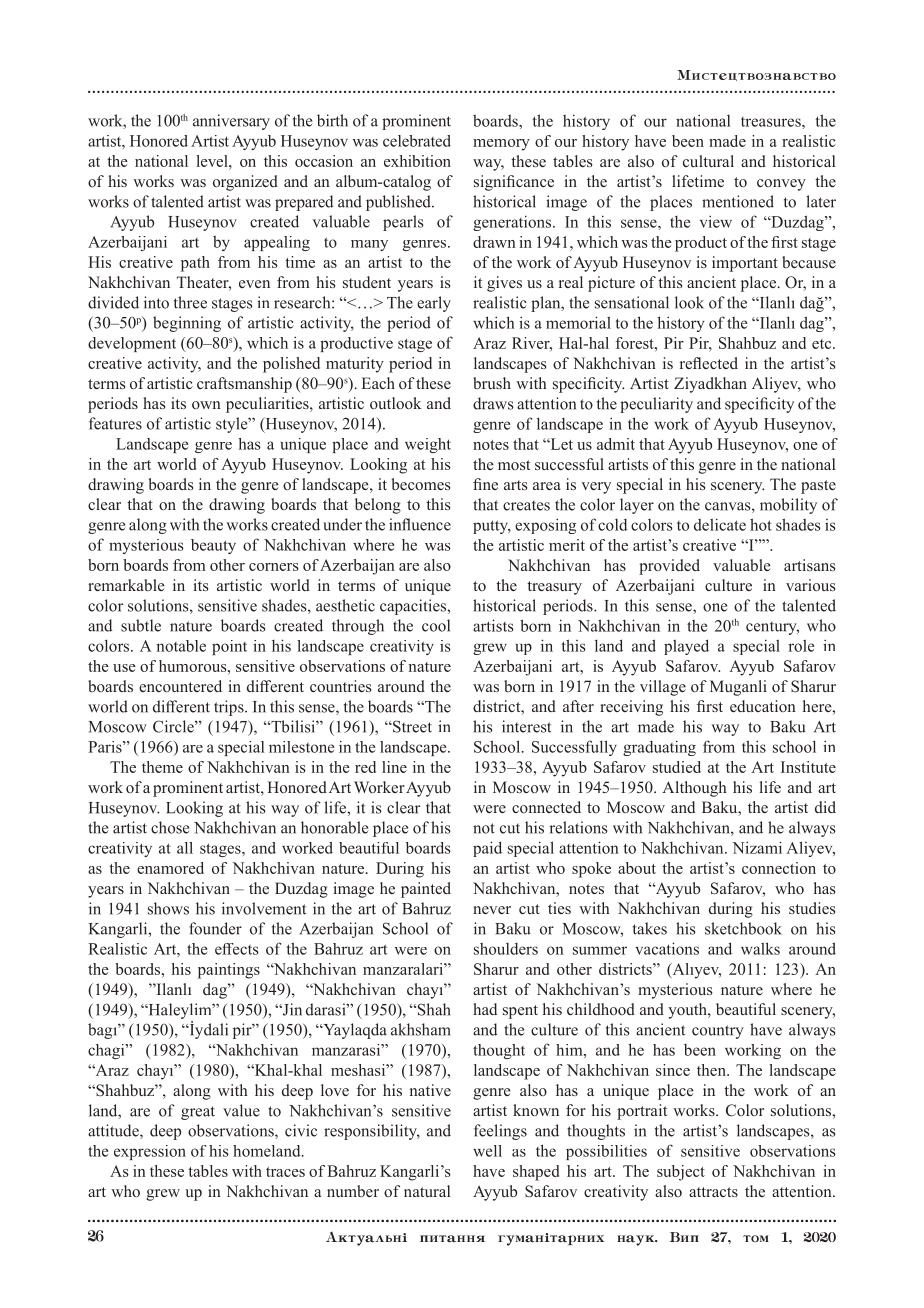 The width and height of the screenshot is (924, 1308). I want to click on memory, so click(501, 145).
